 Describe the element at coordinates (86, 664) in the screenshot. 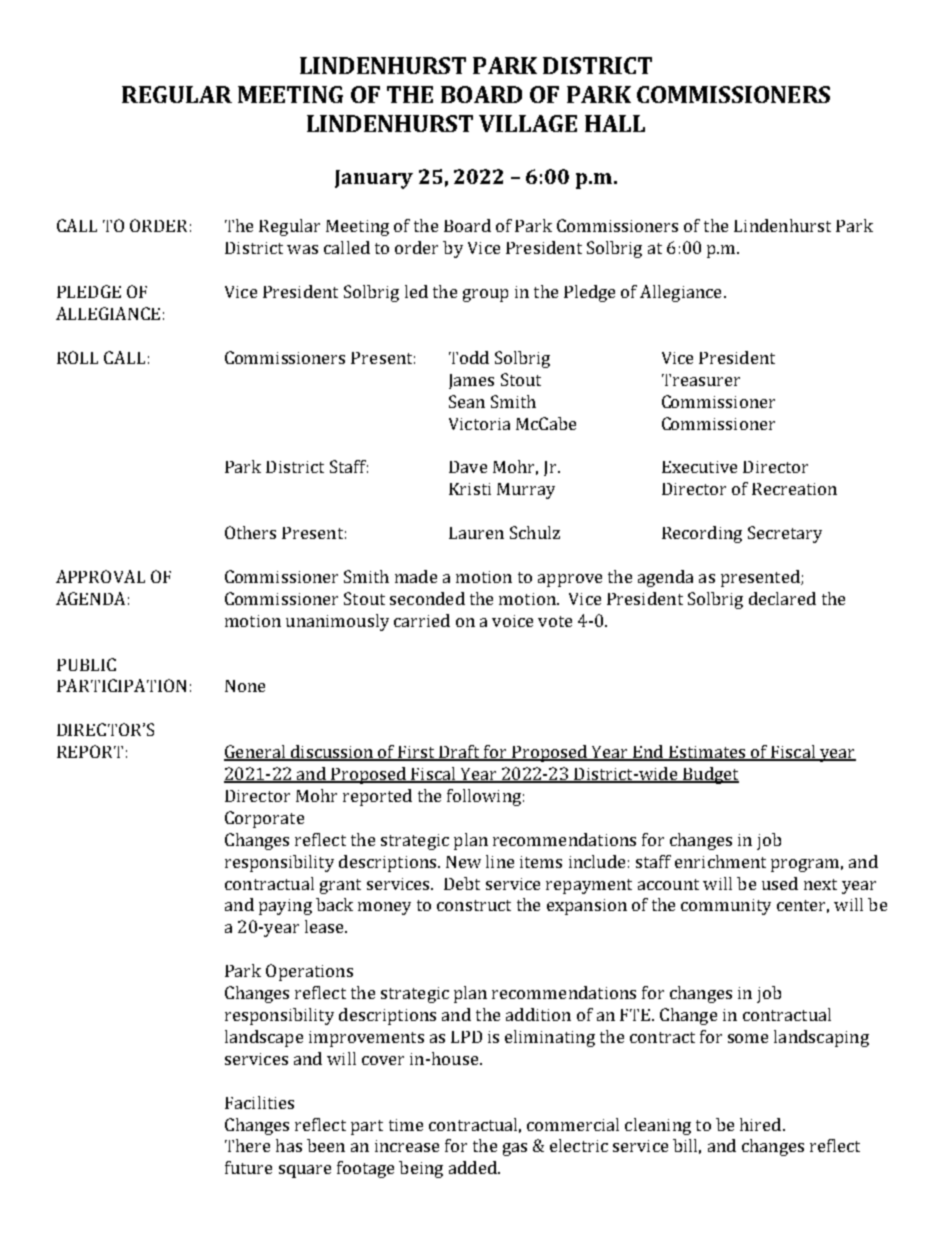

I see `PUBLIC` at that location.
